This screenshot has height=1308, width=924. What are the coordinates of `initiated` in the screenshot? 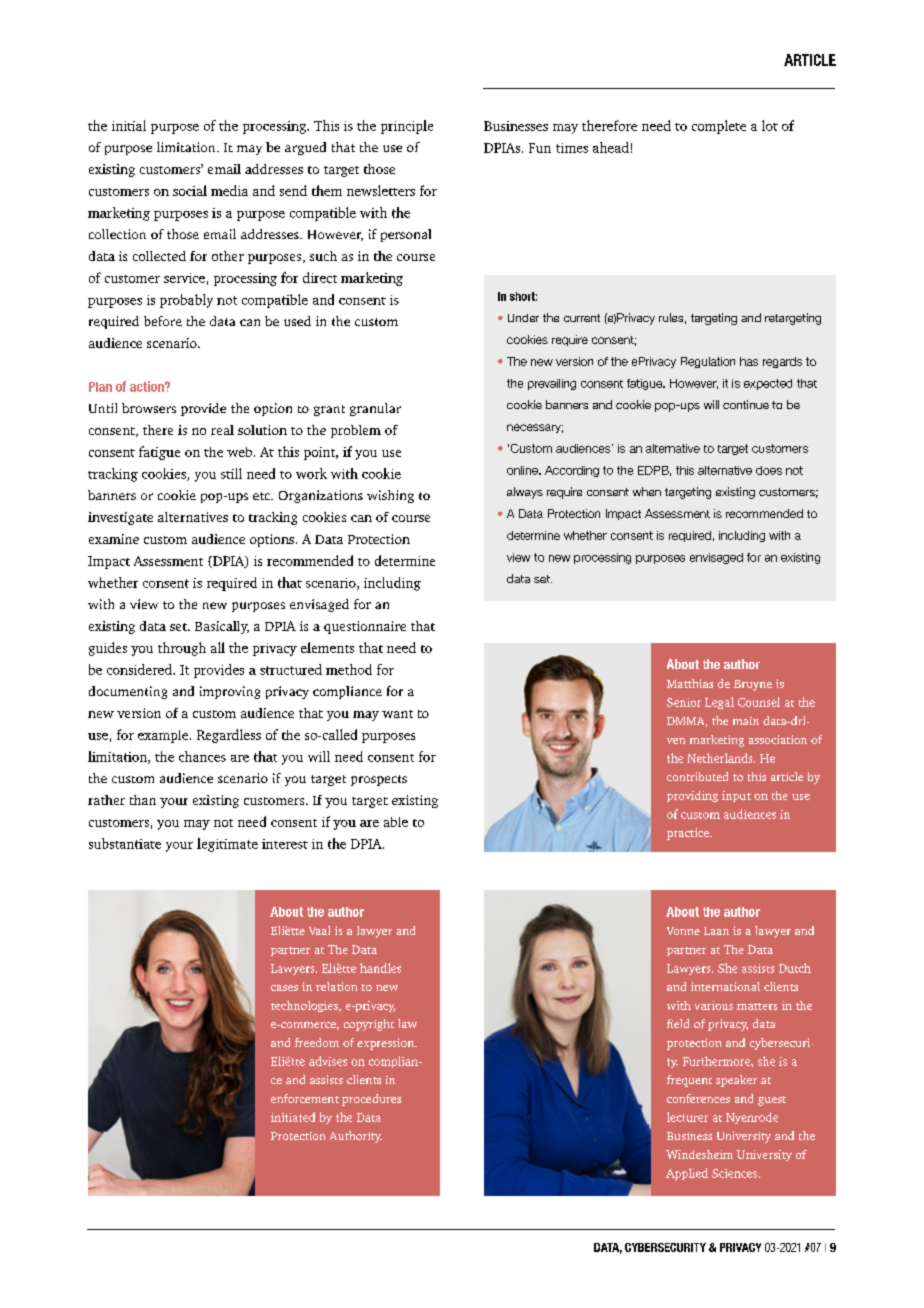 It's located at (293, 1117).
